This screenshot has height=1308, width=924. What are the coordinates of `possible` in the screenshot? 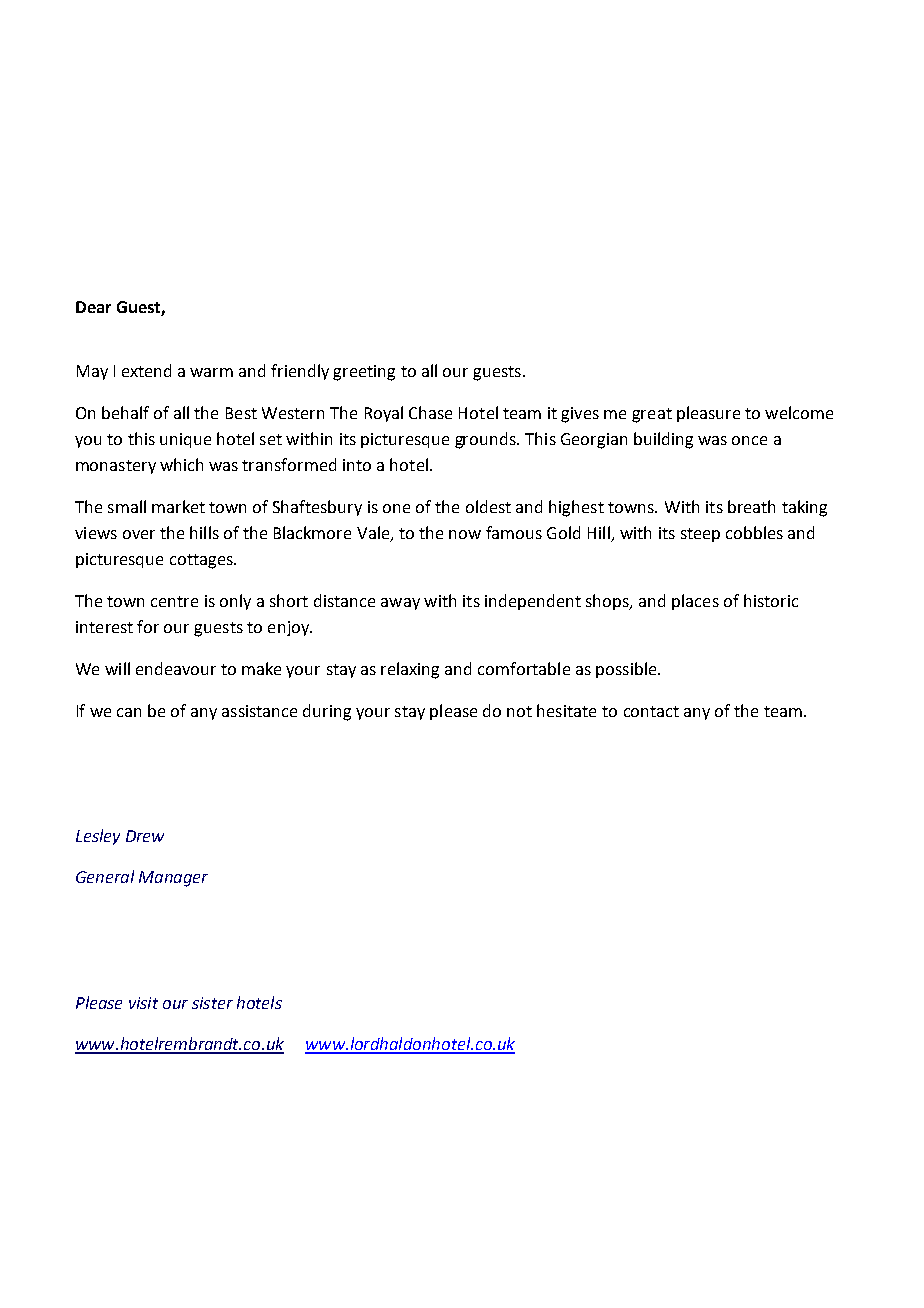 It's located at (627, 670).
